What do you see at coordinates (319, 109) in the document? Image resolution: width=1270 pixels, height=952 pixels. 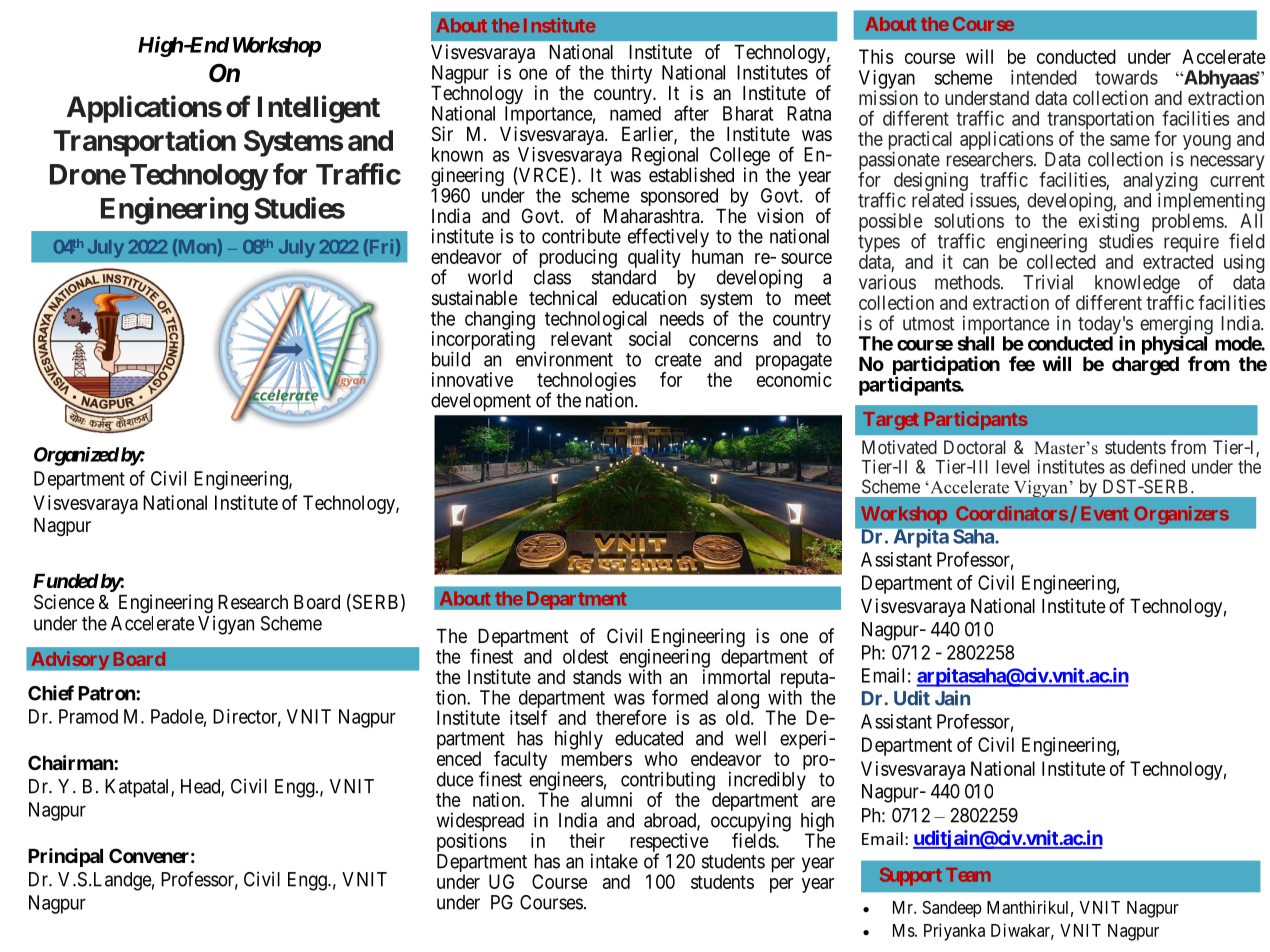 I see `Intelligent` at bounding box center [319, 109].
